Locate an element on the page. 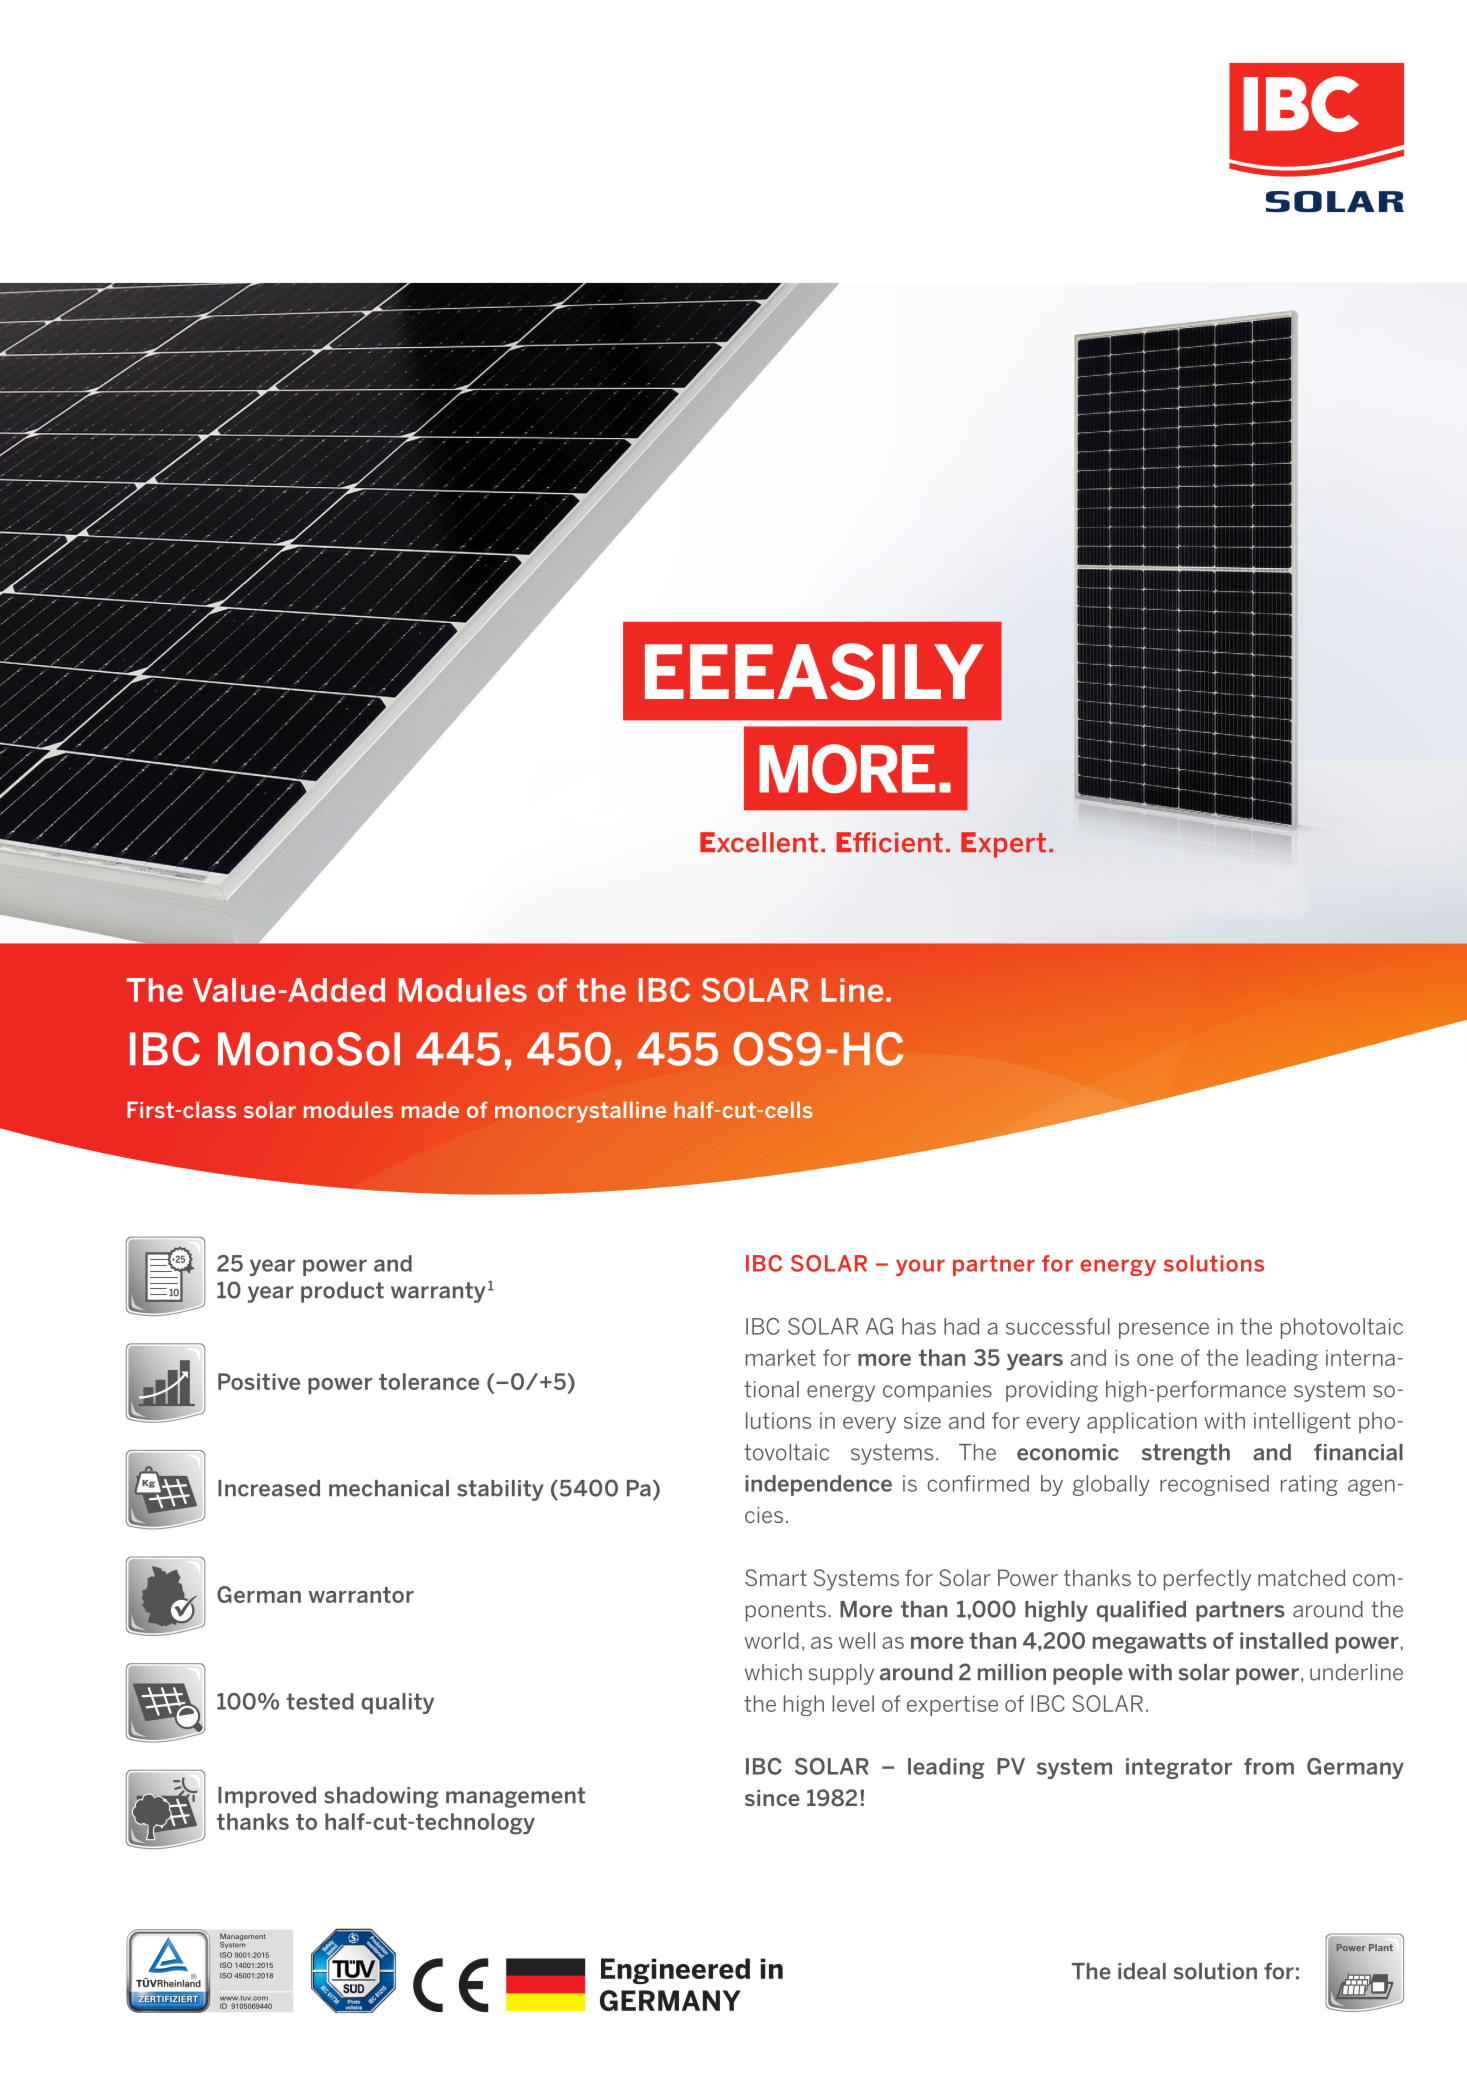 This document has height=2075, width=1467. has is located at coordinates (919, 1326).
